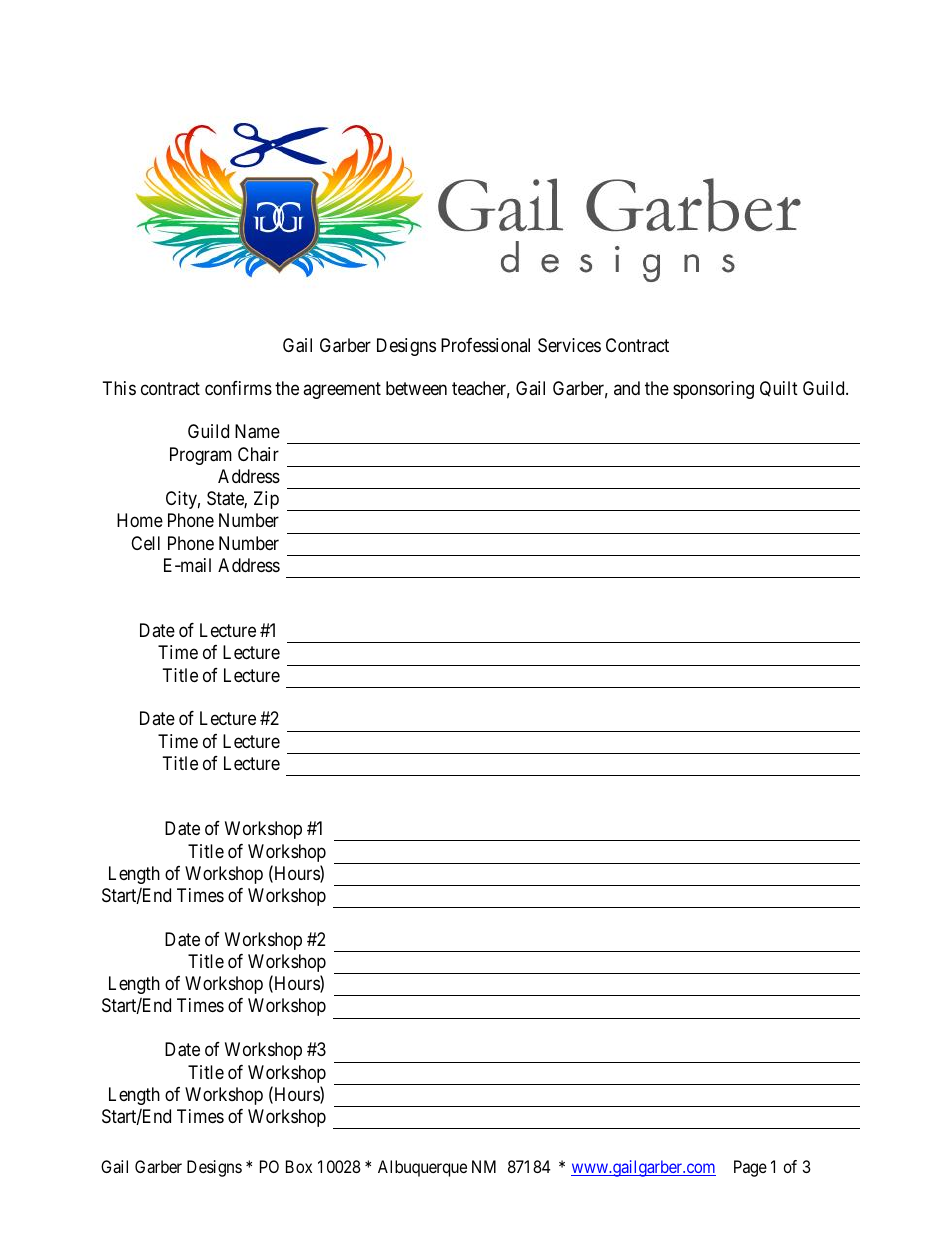  Describe the element at coordinates (713, 390) in the page. I see `sponsoring` at that location.
